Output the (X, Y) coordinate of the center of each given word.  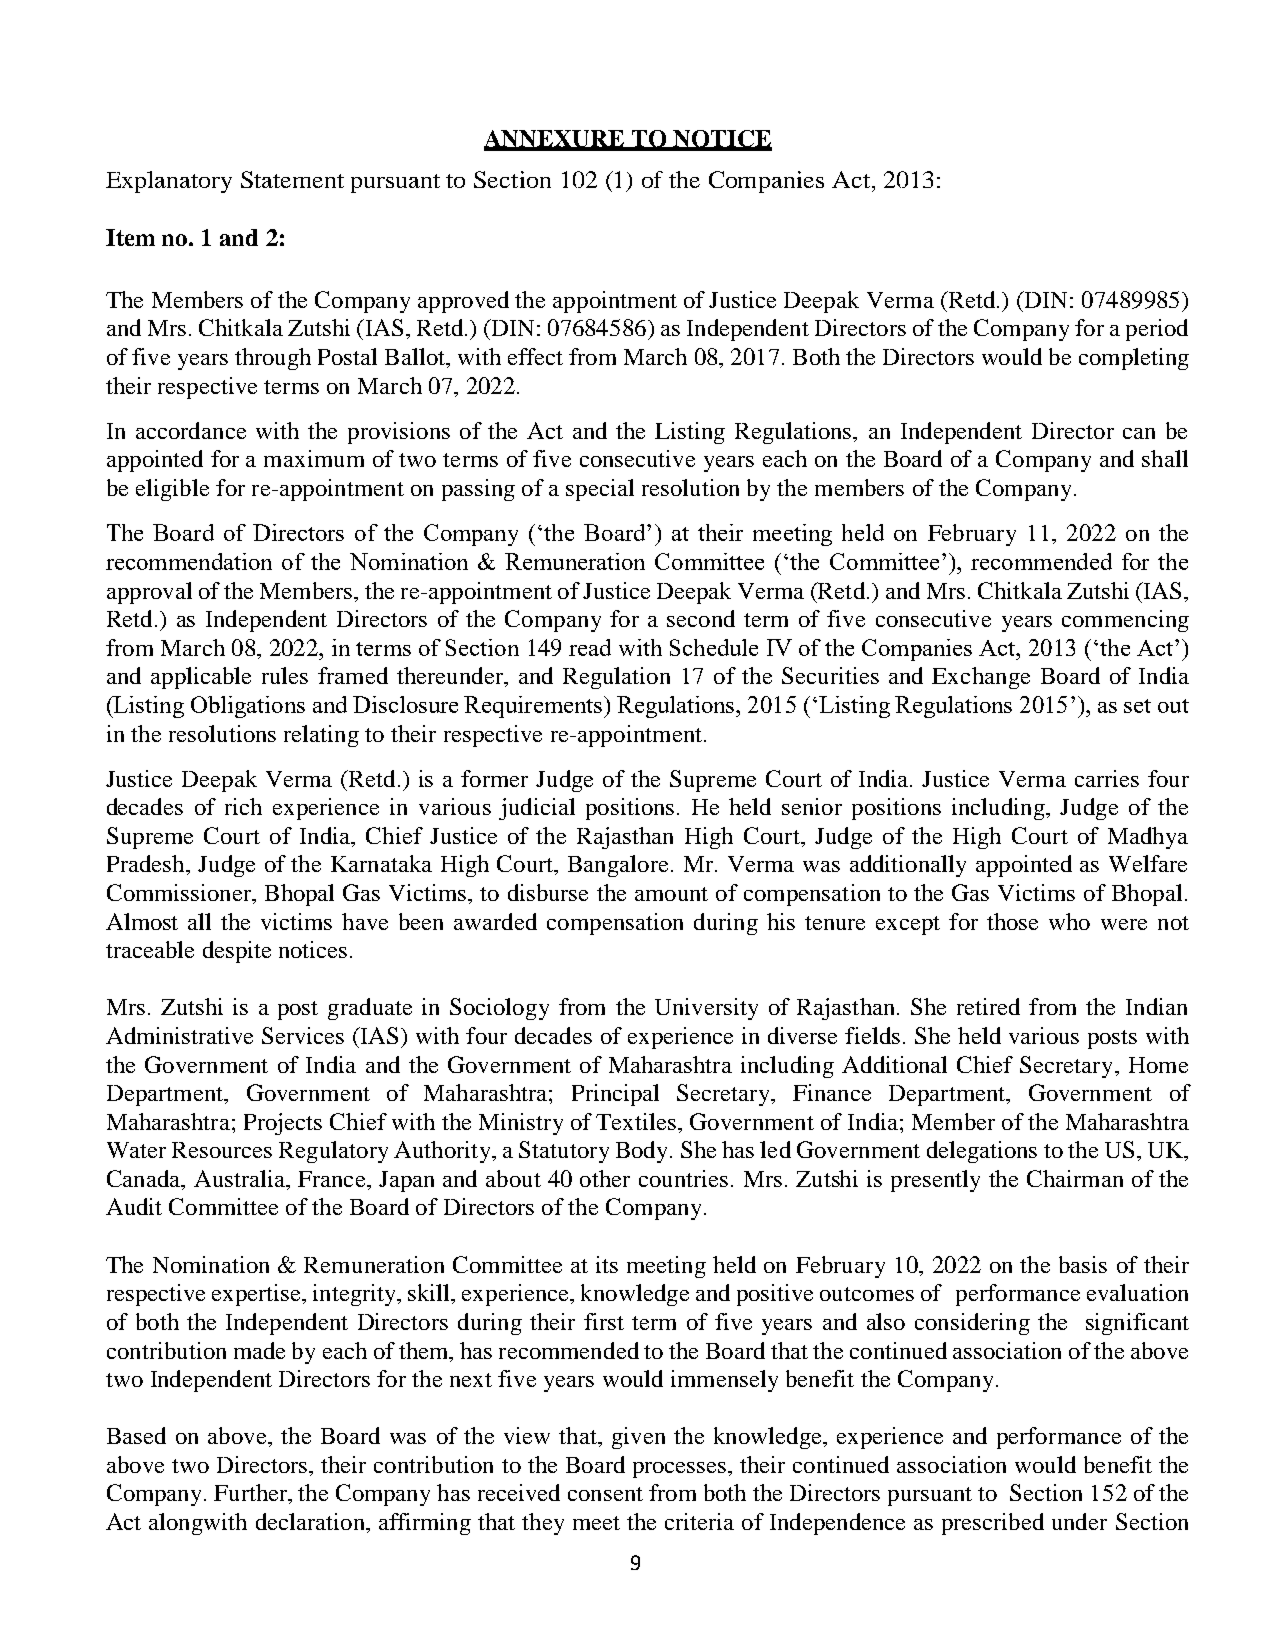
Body (643, 1152)
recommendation (189, 561)
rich (243, 806)
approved (463, 302)
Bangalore (618, 866)
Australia (240, 1178)
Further (252, 1494)
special (600, 490)
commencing (1125, 621)
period (1157, 330)
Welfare (1148, 863)
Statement (292, 179)
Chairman (1075, 1178)
